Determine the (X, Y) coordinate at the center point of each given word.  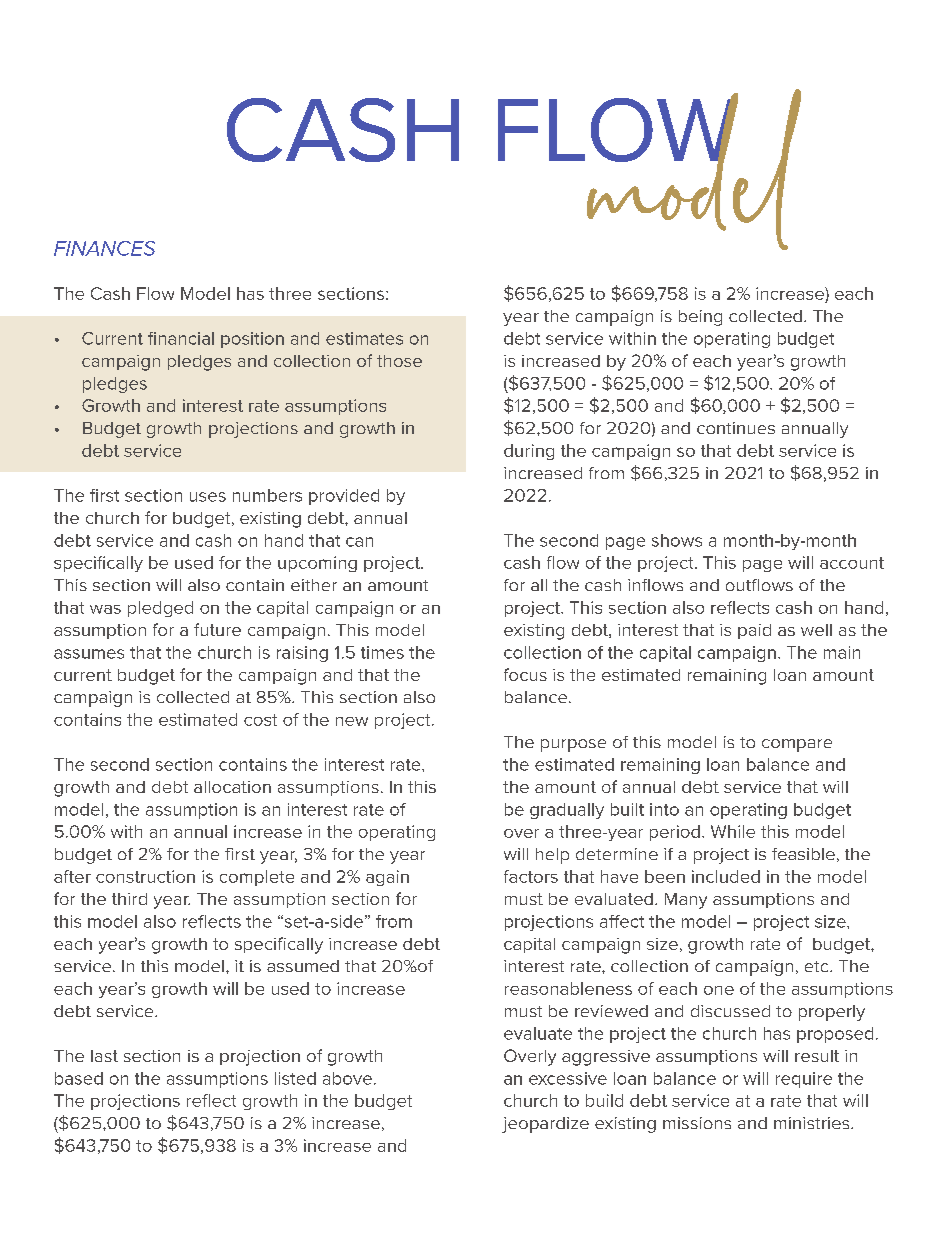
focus (525, 674)
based (79, 1078)
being (700, 318)
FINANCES (104, 248)
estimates (364, 338)
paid (754, 631)
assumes (89, 654)
